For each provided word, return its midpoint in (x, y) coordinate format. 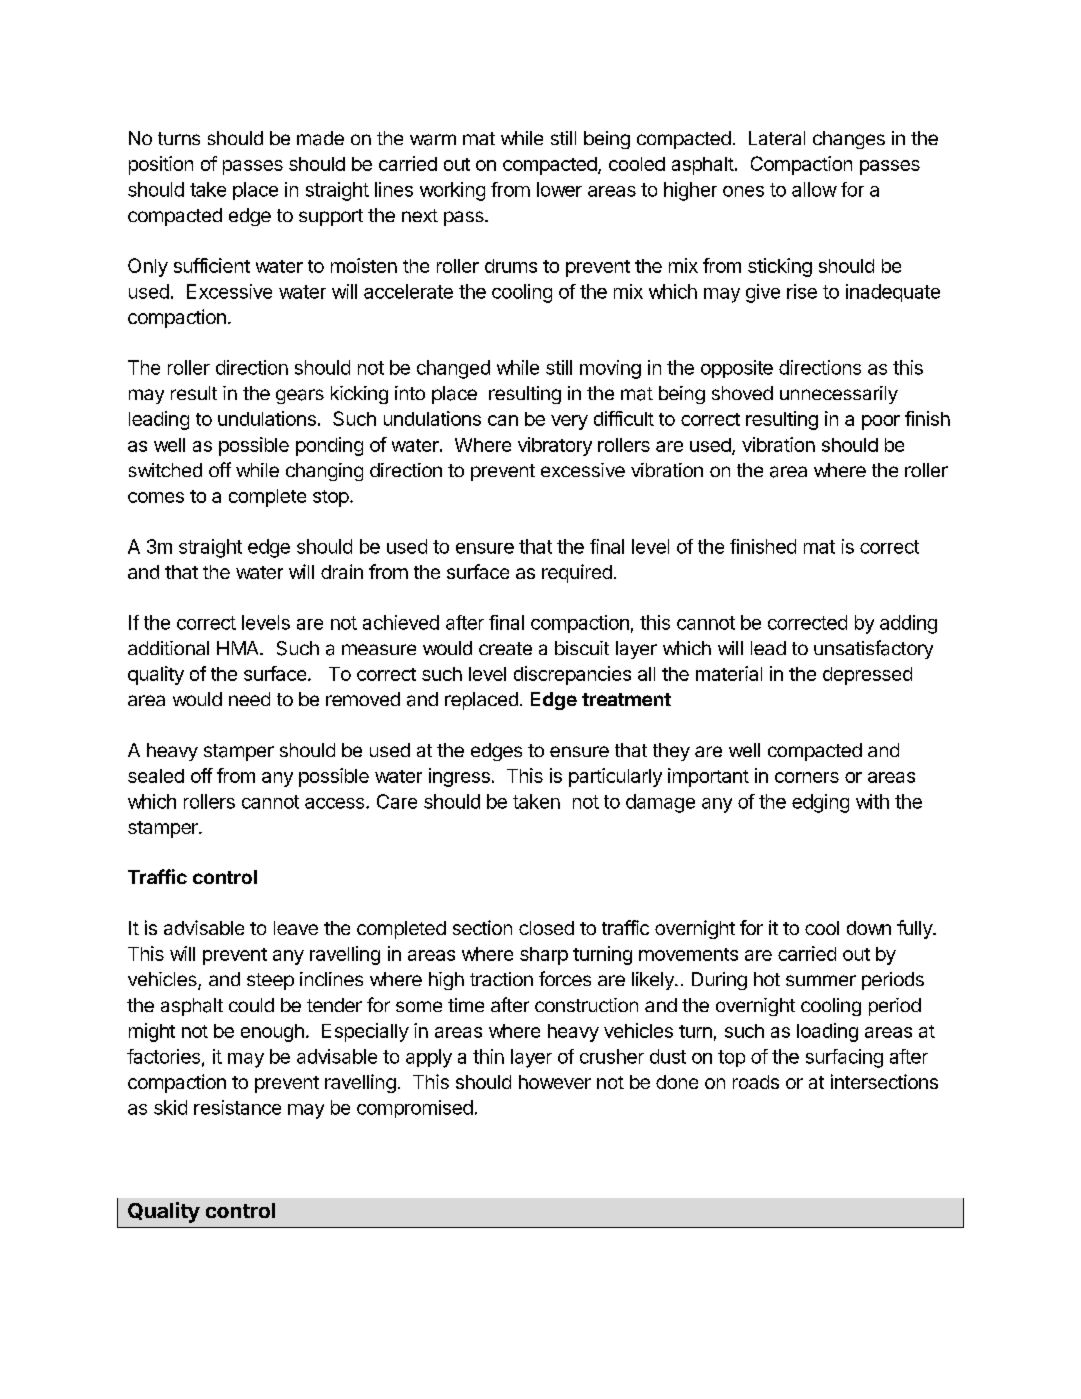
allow (814, 189)
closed (546, 928)
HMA (239, 648)
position (161, 165)
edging (820, 803)
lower (559, 189)
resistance (237, 1107)
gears (300, 396)
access (336, 803)
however (555, 1082)
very (569, 422)
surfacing (844, 1058)
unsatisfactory (873, 649)
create (505, 648)
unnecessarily (839, 395)
